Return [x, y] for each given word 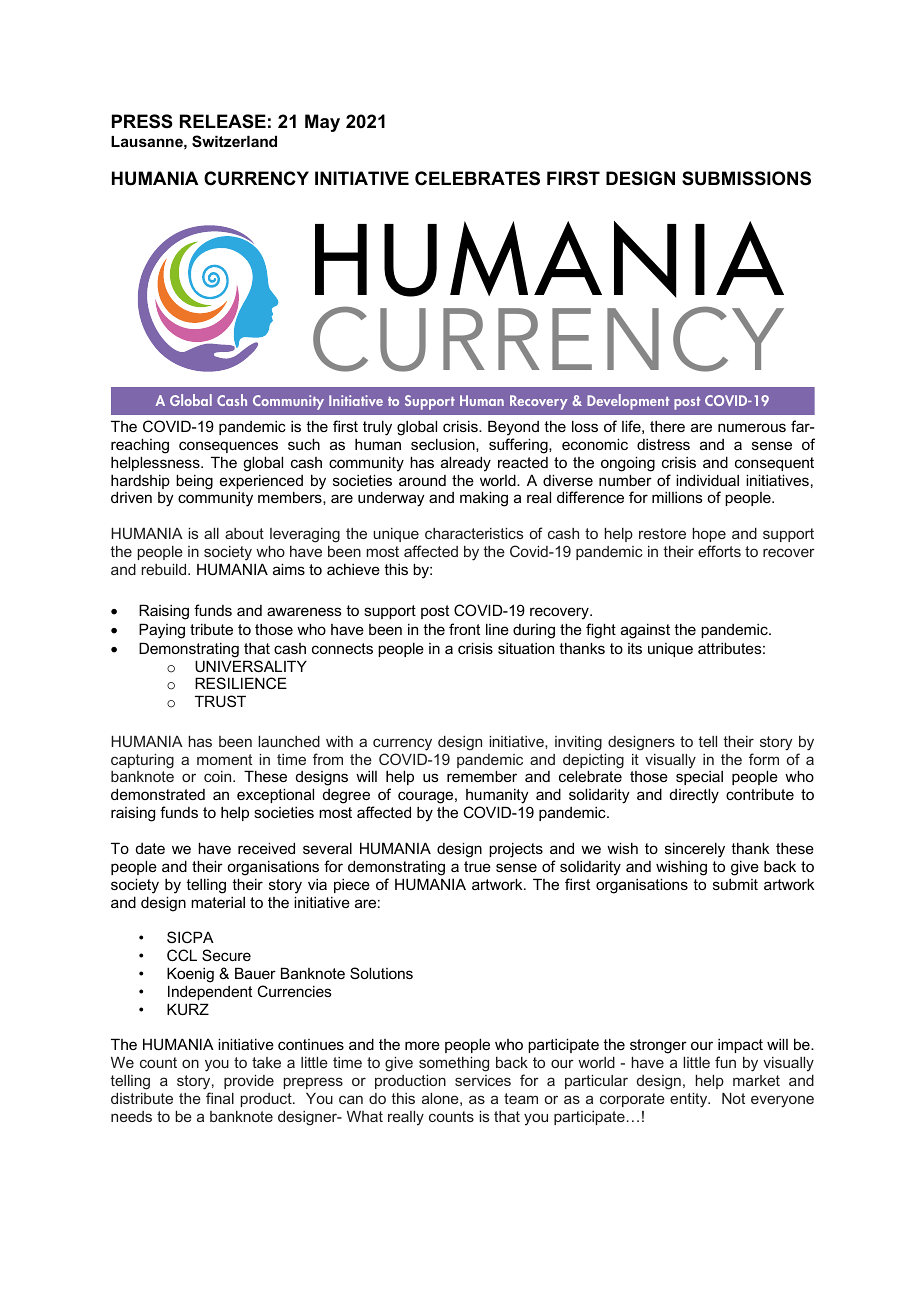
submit [735, 884]
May [322, 123]
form [764, 759]
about [244, 533]
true [477, 866]
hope [709, 535]
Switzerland [234, 141]
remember [482, 776]
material [218, 902]
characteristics [474, 533]
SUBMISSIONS [746, 178]
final [220, 1098]
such [304, 444]
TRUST [220, 701]
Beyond [513, 428]
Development [628, 402]
